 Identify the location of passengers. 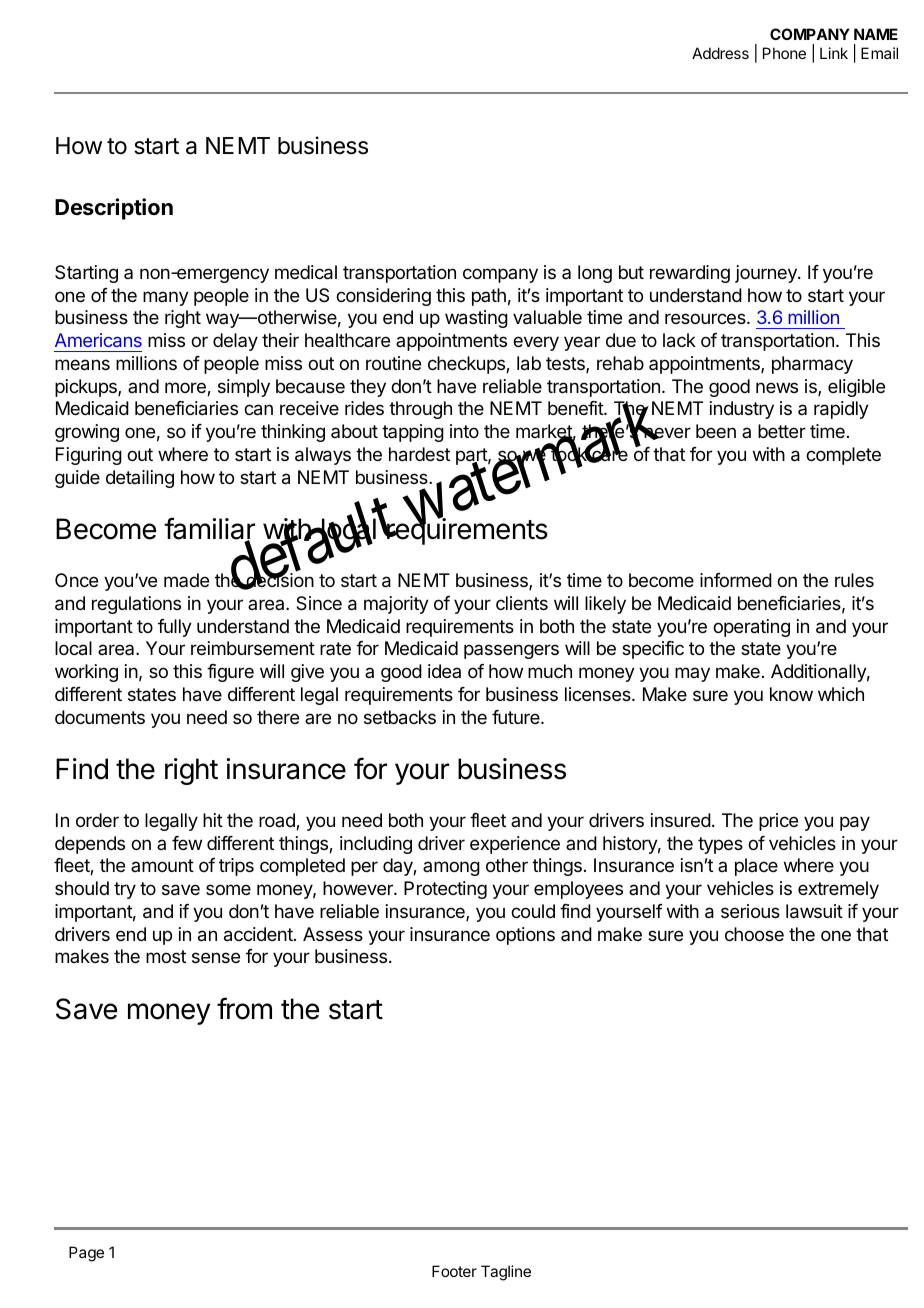
(511, 651).
